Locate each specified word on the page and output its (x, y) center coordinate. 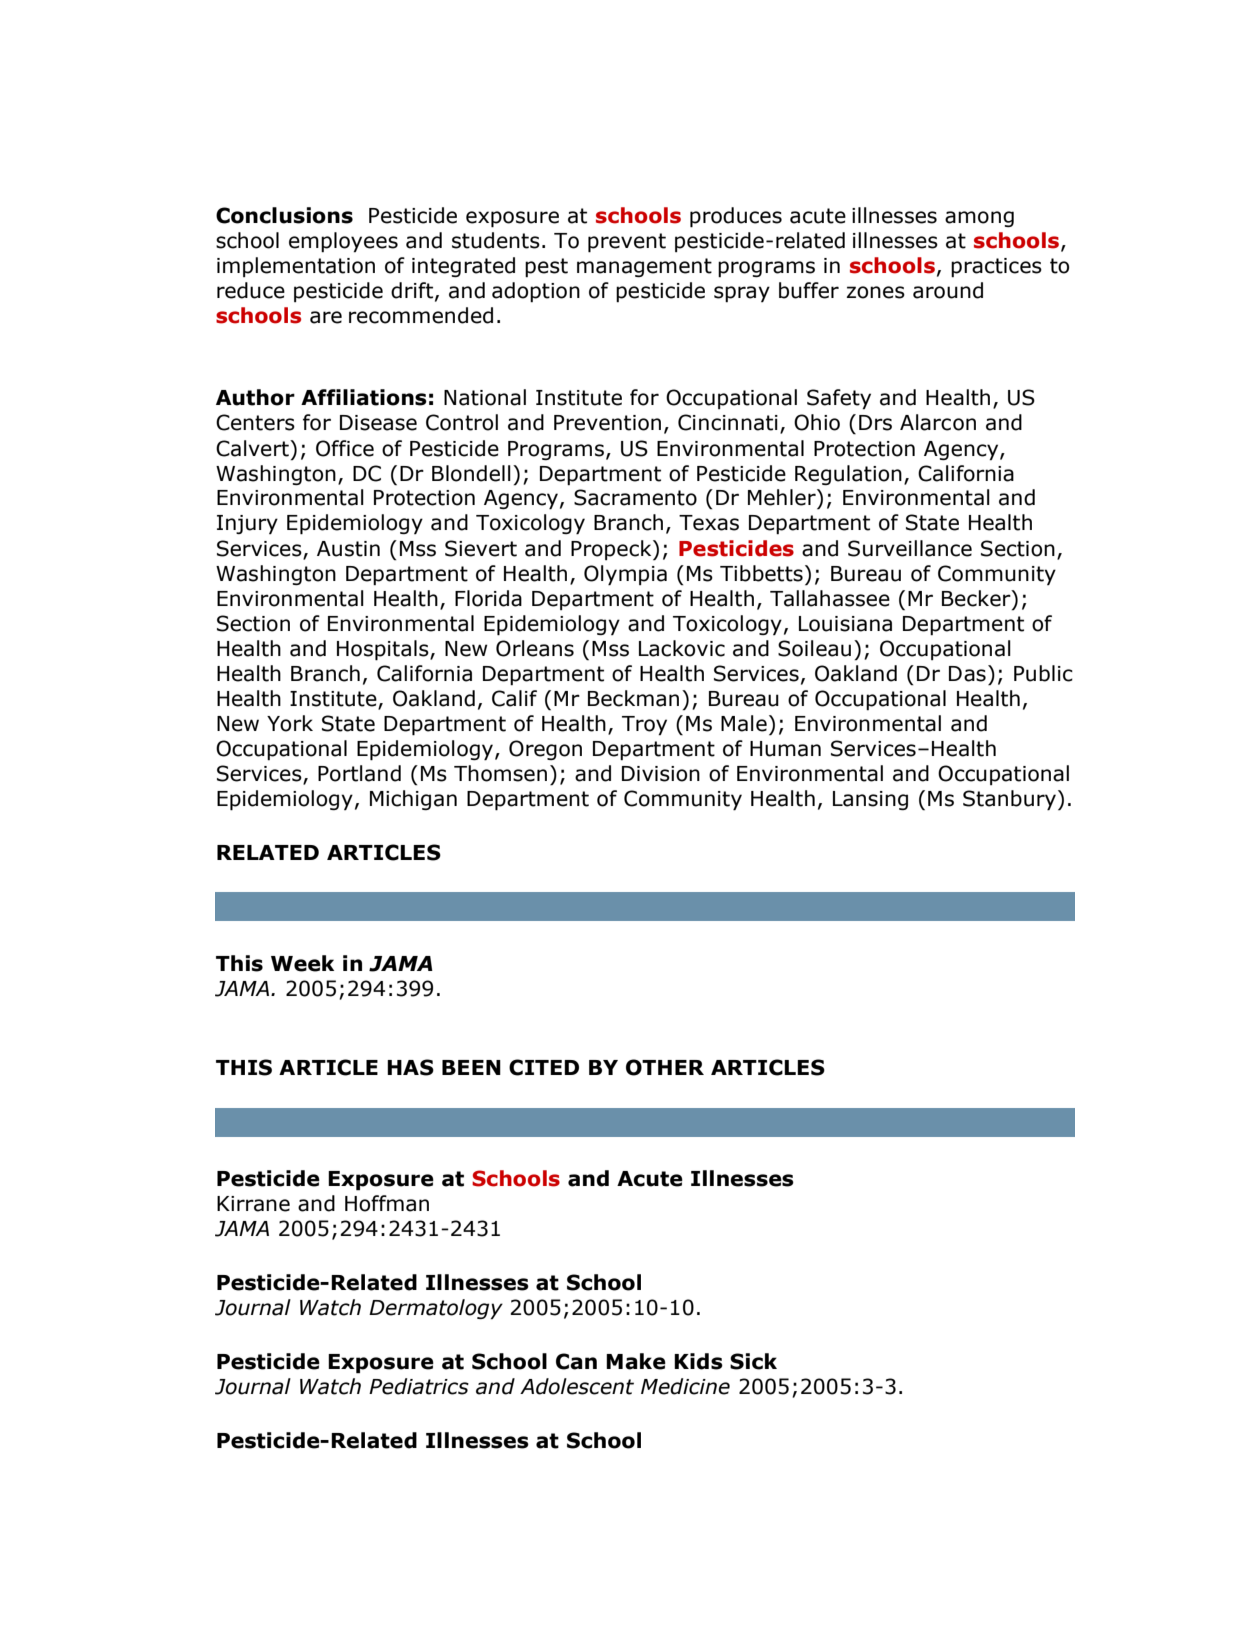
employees (343, 242)
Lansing (870, 800)
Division (661, 774)
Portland (359, 773)
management (644, 267)
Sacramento (635, 497)
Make (636, 1361)
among (979, 219)
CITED (544, 1067)
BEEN (471, 1067)
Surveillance (910, 548)
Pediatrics (419, 1386)
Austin (348, 549)
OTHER (665, 1067)
